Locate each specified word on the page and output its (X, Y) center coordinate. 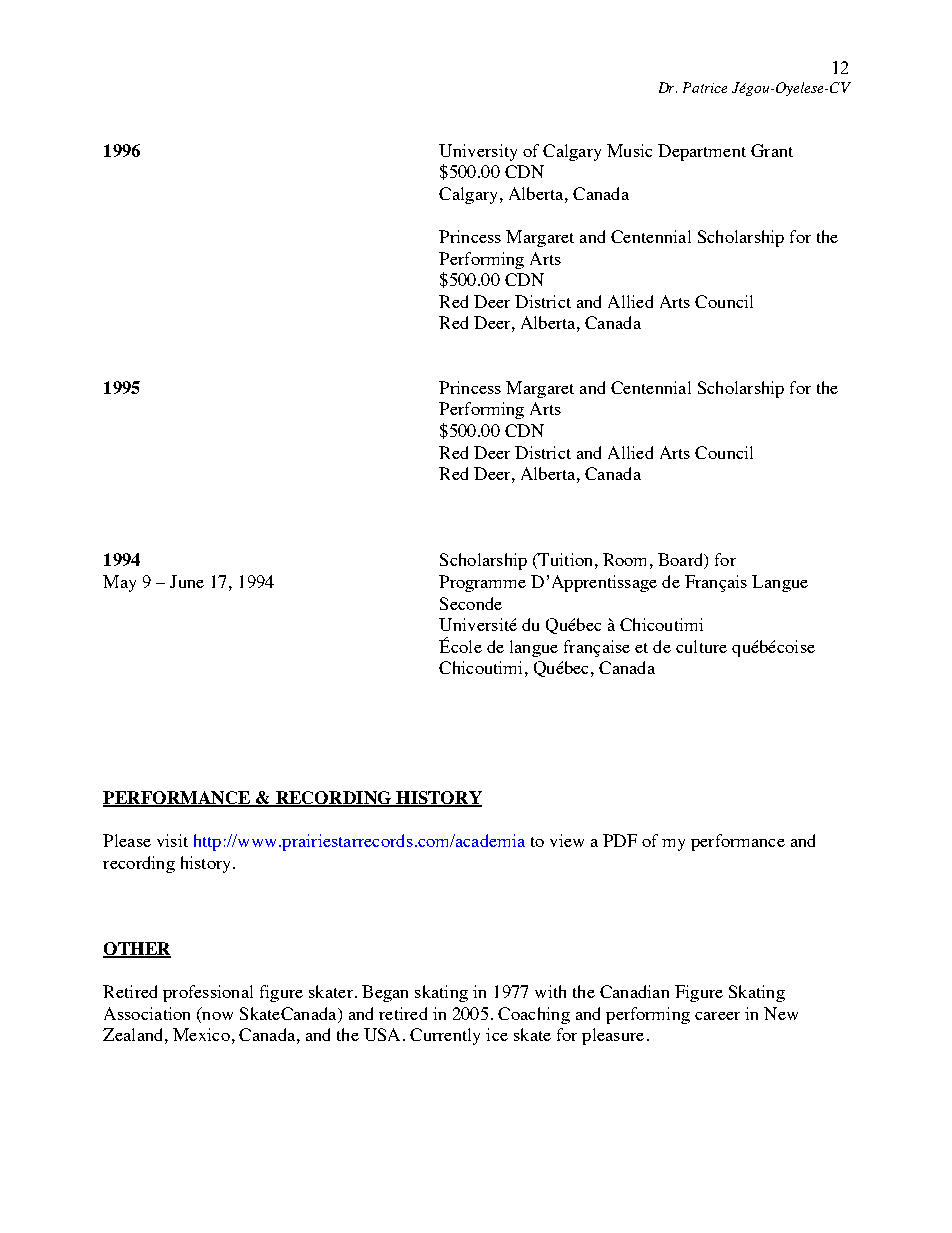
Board (682, 561)
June (187, 581)
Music (629, 150)
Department (702, 152)
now (217, 1016)
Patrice (705, 87)
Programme (482, 583)
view (567, 840)
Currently (445, 1036)
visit (172, 840)
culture (701, 646)
